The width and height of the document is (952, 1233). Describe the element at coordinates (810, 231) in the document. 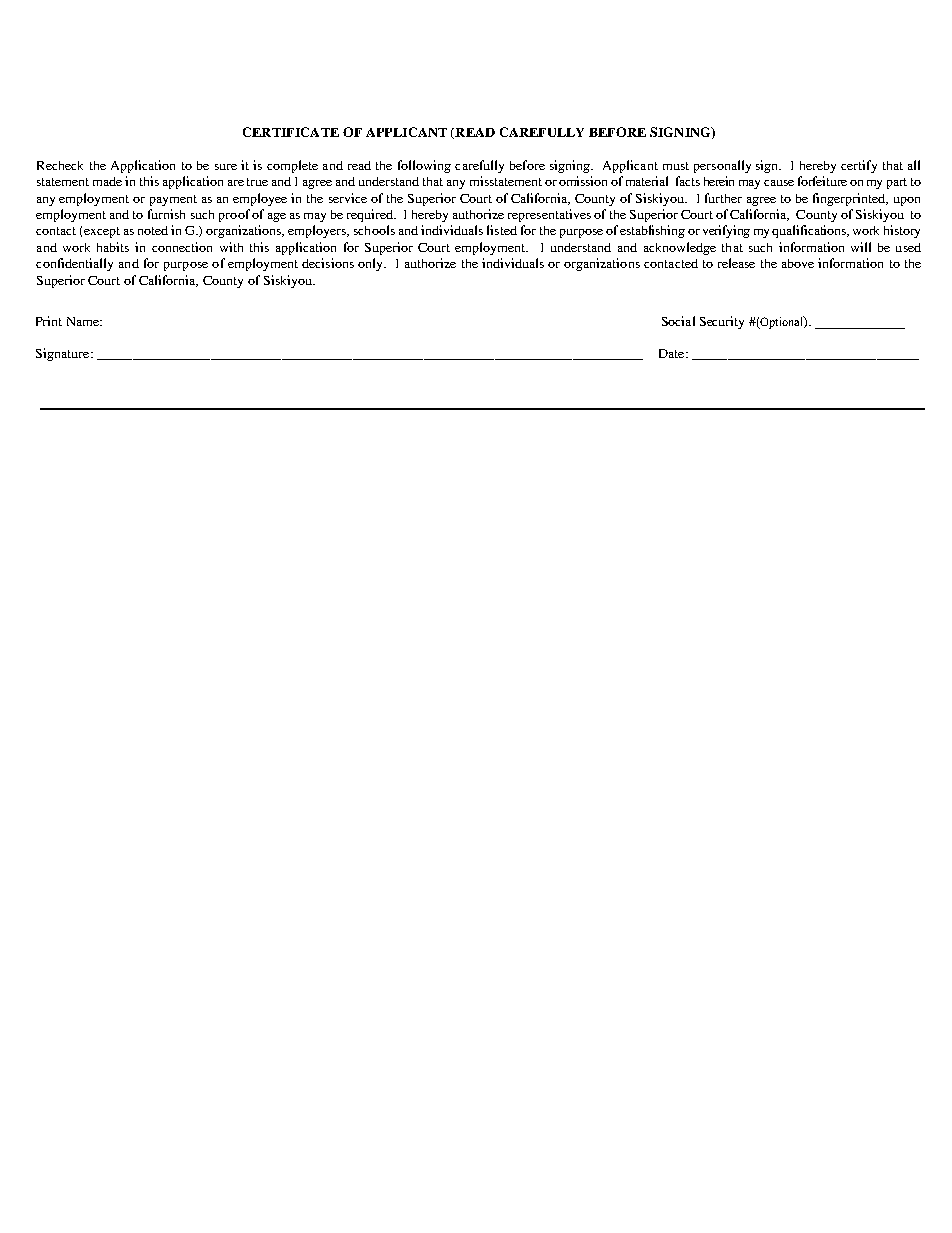

I see `qualifications` at that location.
